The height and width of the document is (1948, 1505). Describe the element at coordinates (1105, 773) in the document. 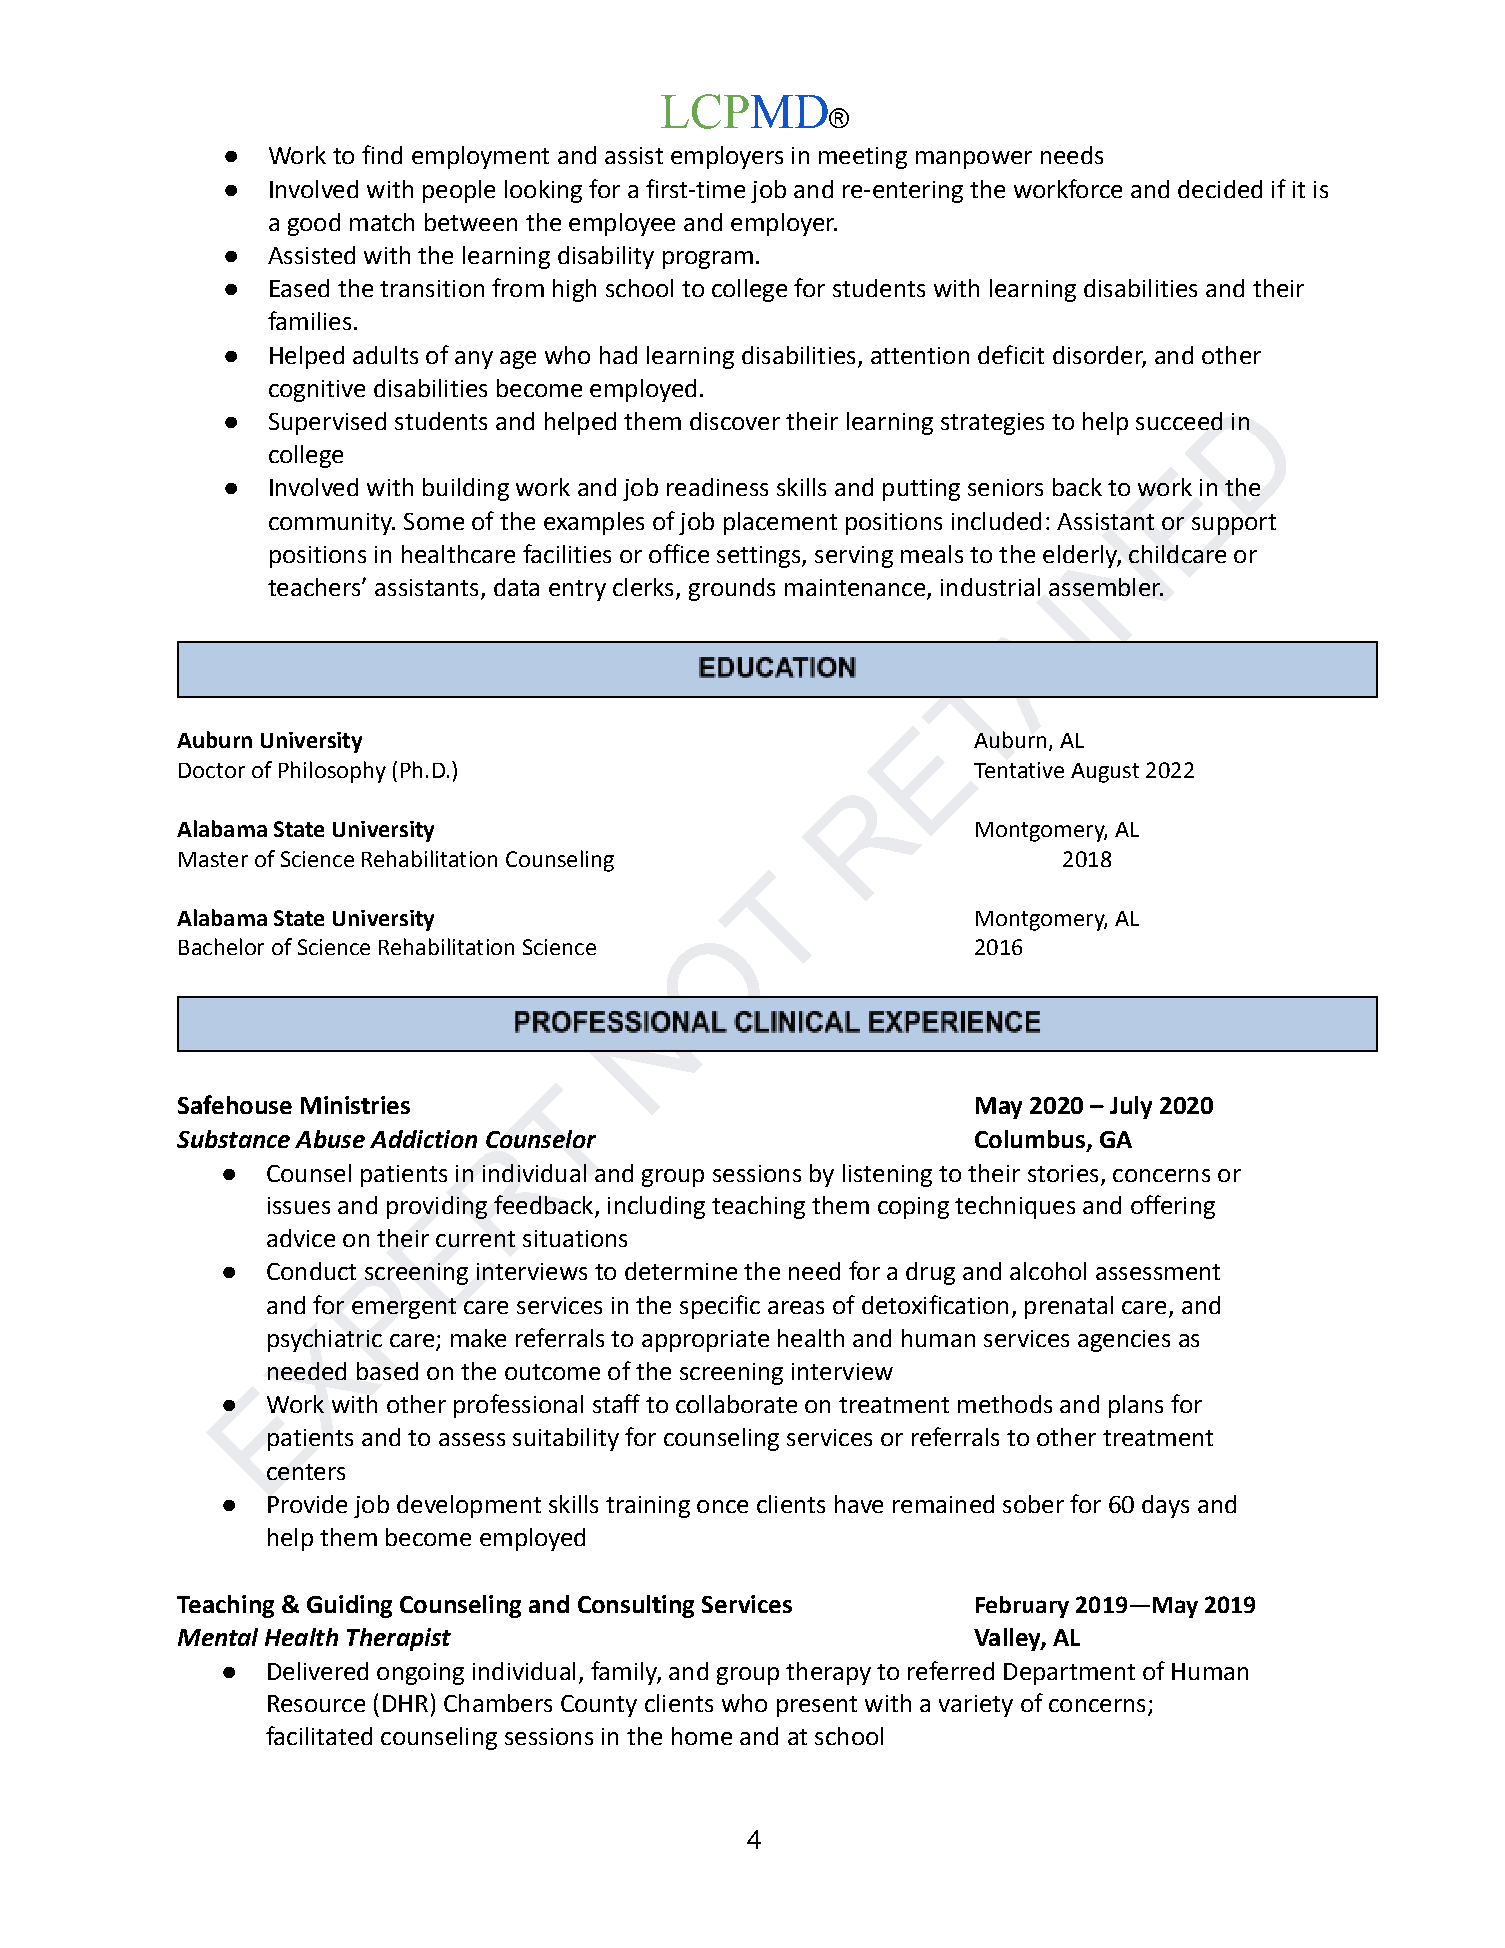

I see `August` at that location.
